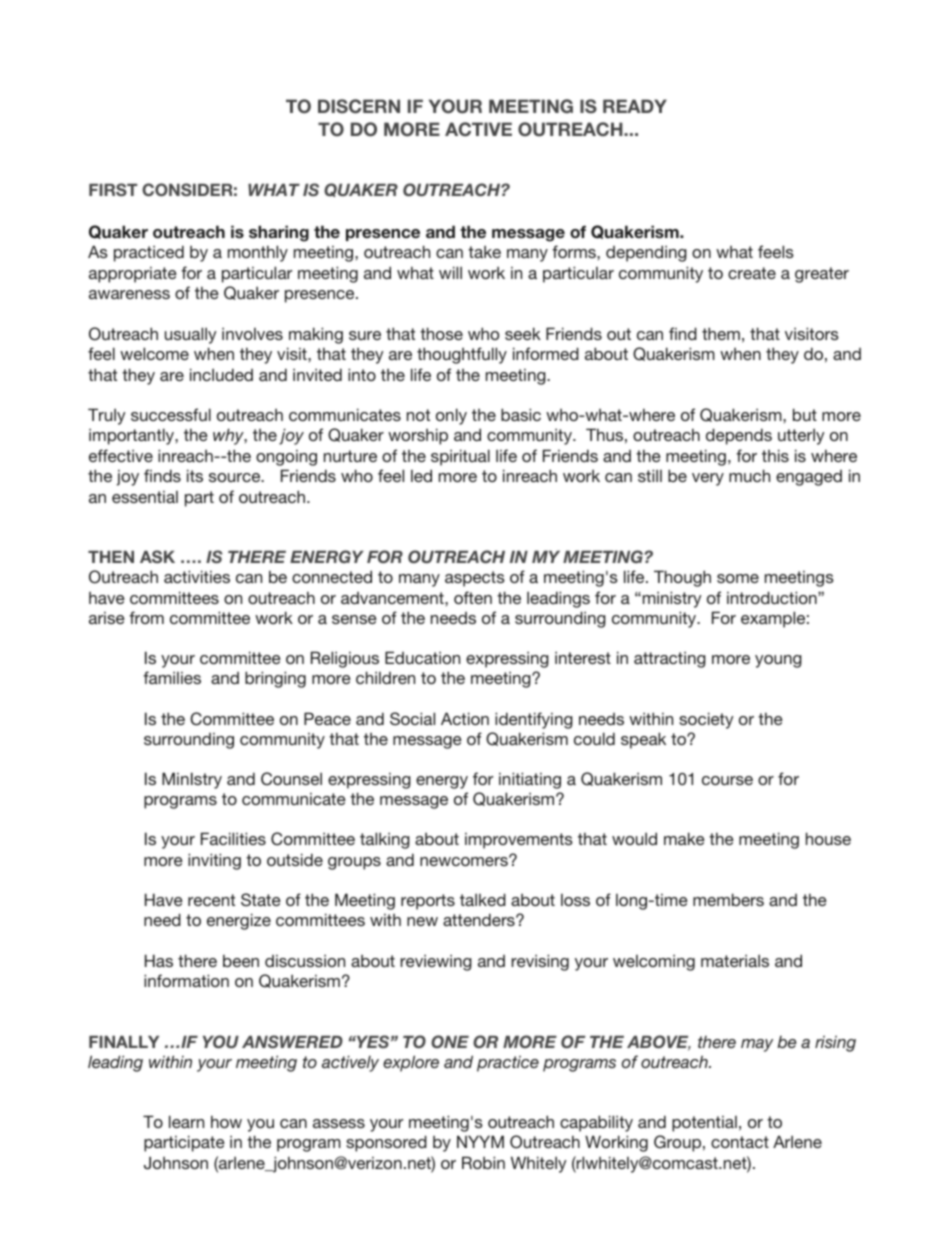 The height and width of the page is (1233, 952). I want to click on them, so click(721, 333).
